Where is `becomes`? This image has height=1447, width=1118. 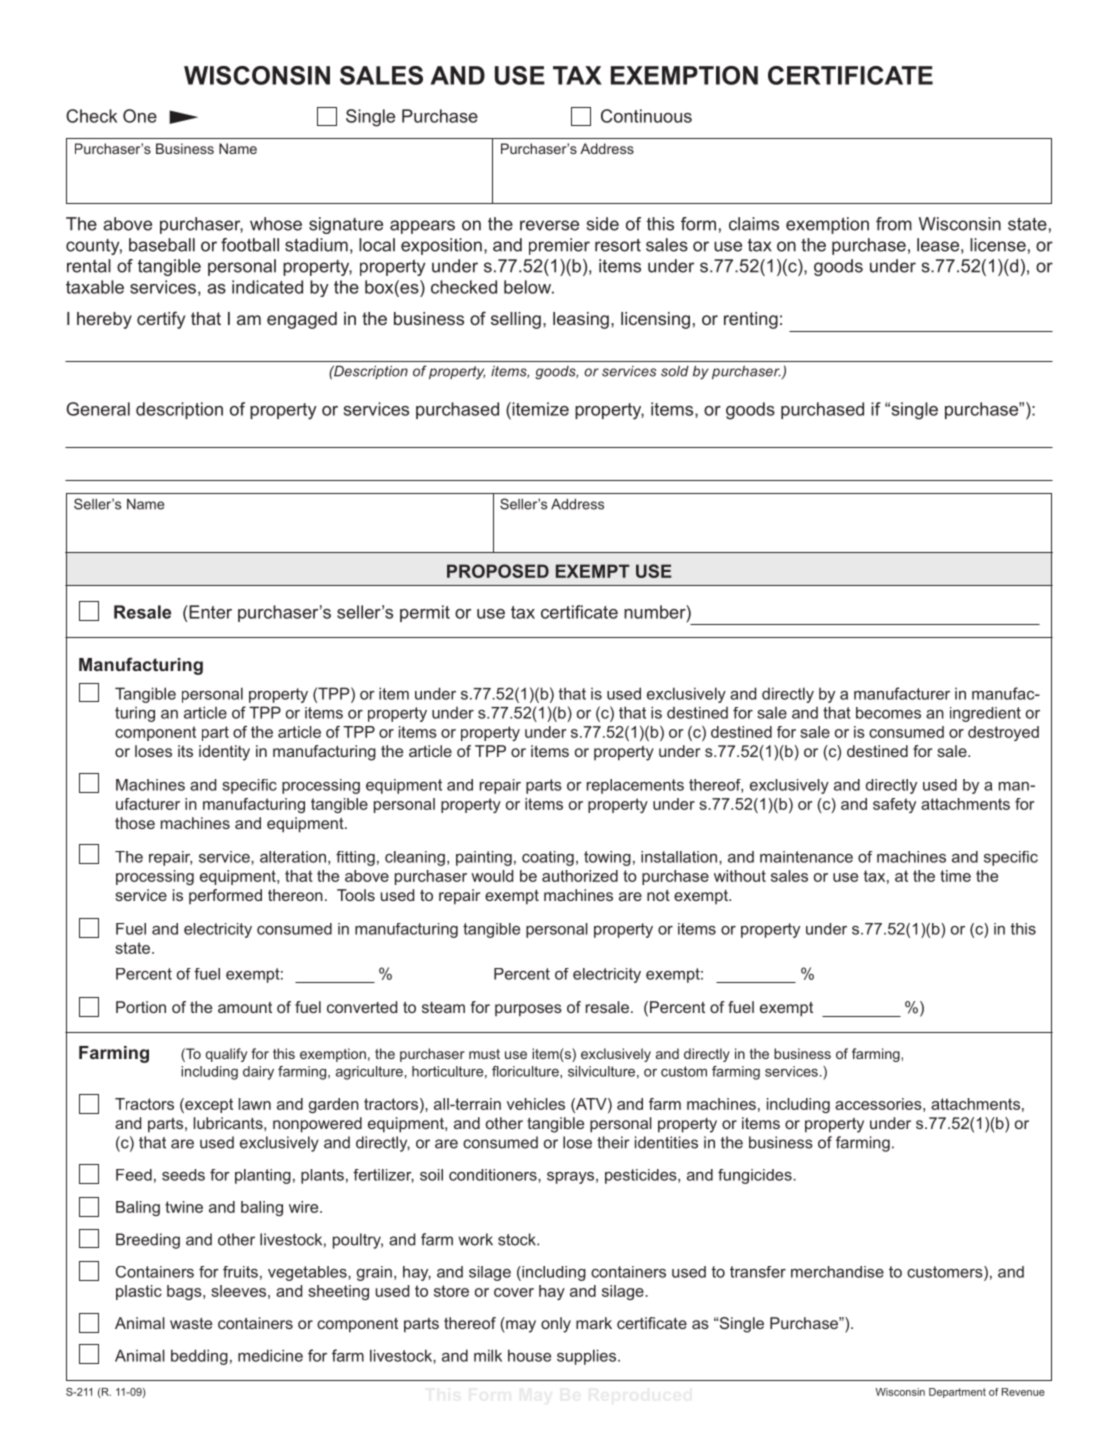 becomes is located at coordinates (888, 713).
